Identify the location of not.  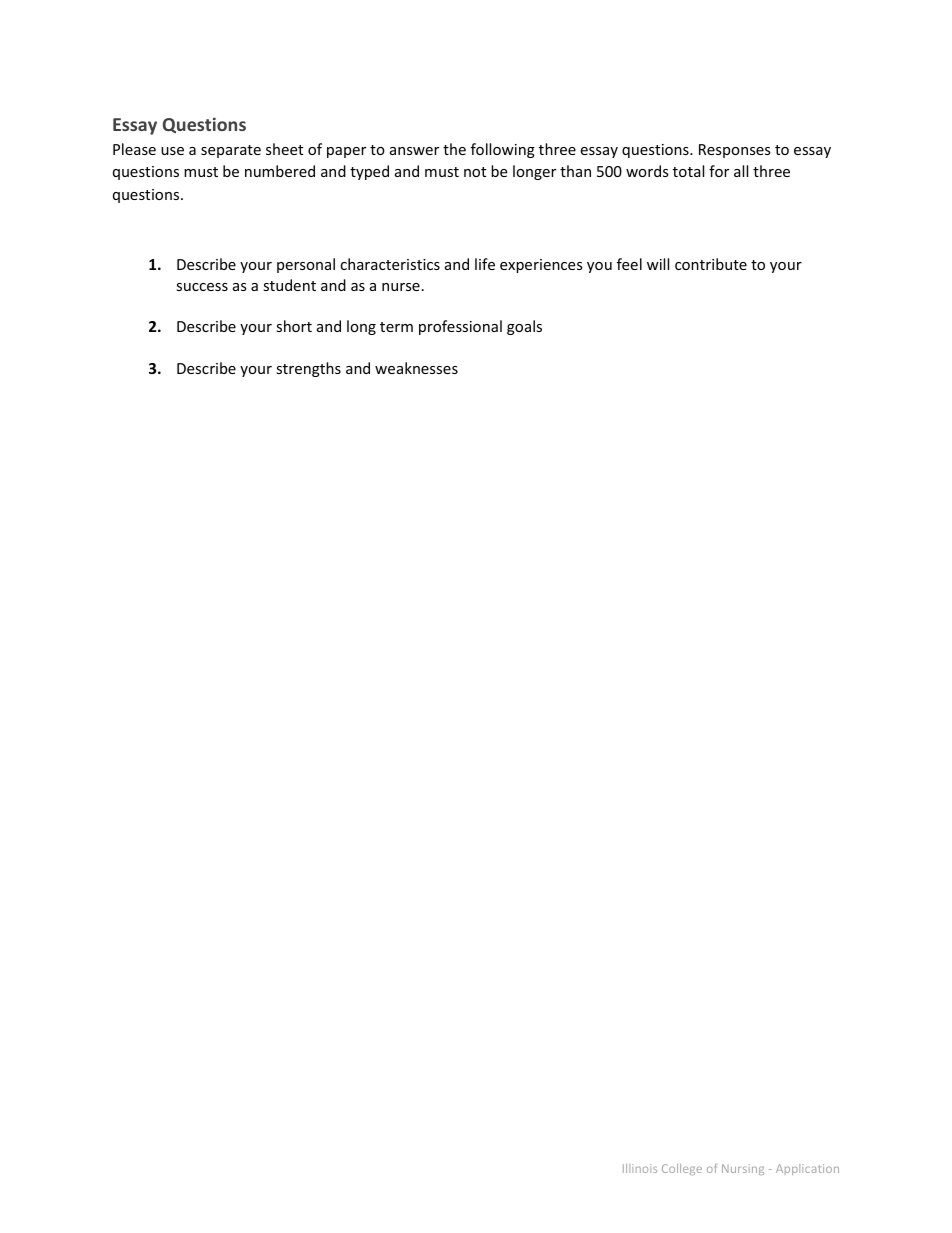
(475, 172).
